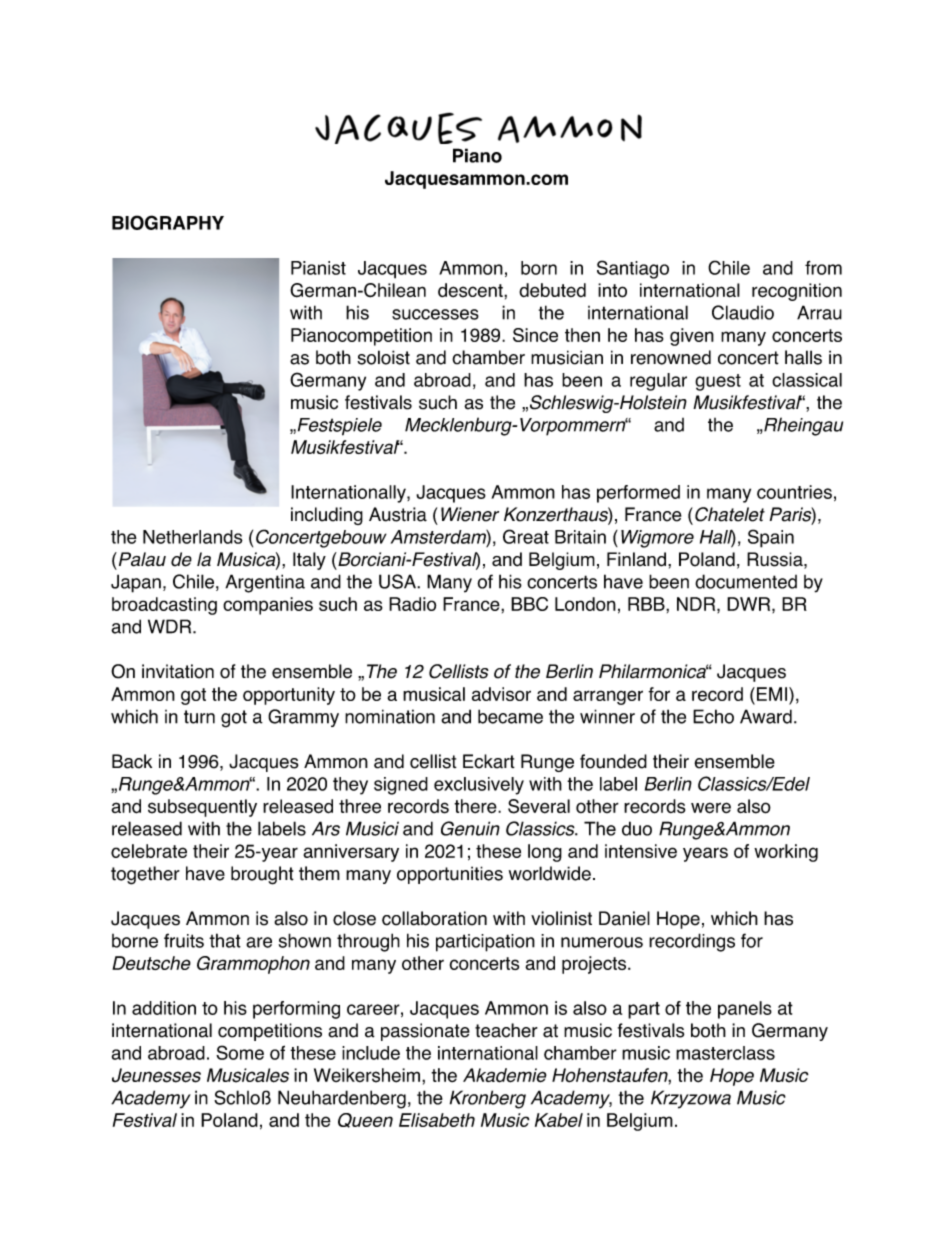 The image size is (952, 1233). What do you see at coordinates (471, 290) in the screenshot?
I see `descent` at bounding box center [471, 290].
